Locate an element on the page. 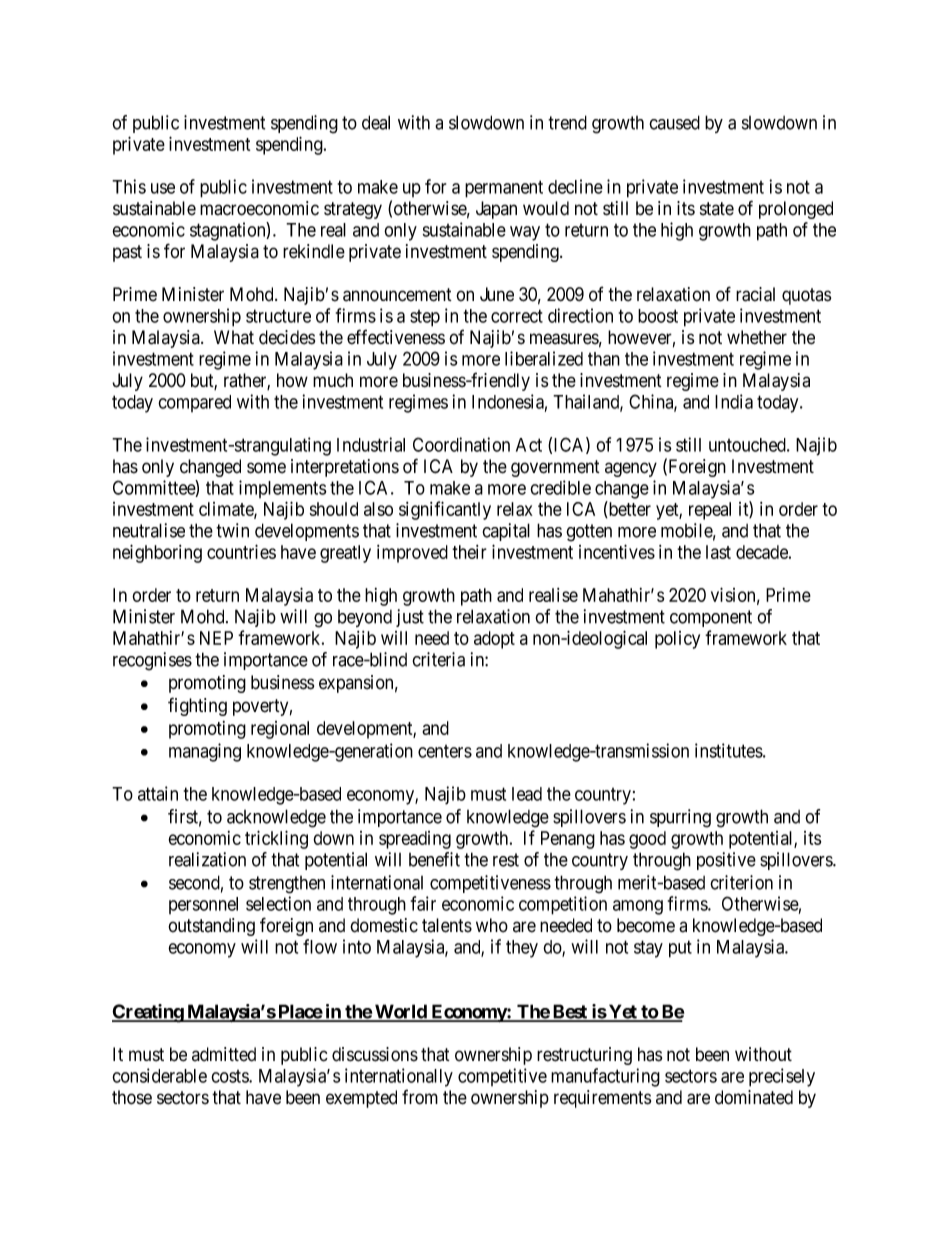 This image has width=952, height=1233. Coordination is located at coordinates (461, 444).
